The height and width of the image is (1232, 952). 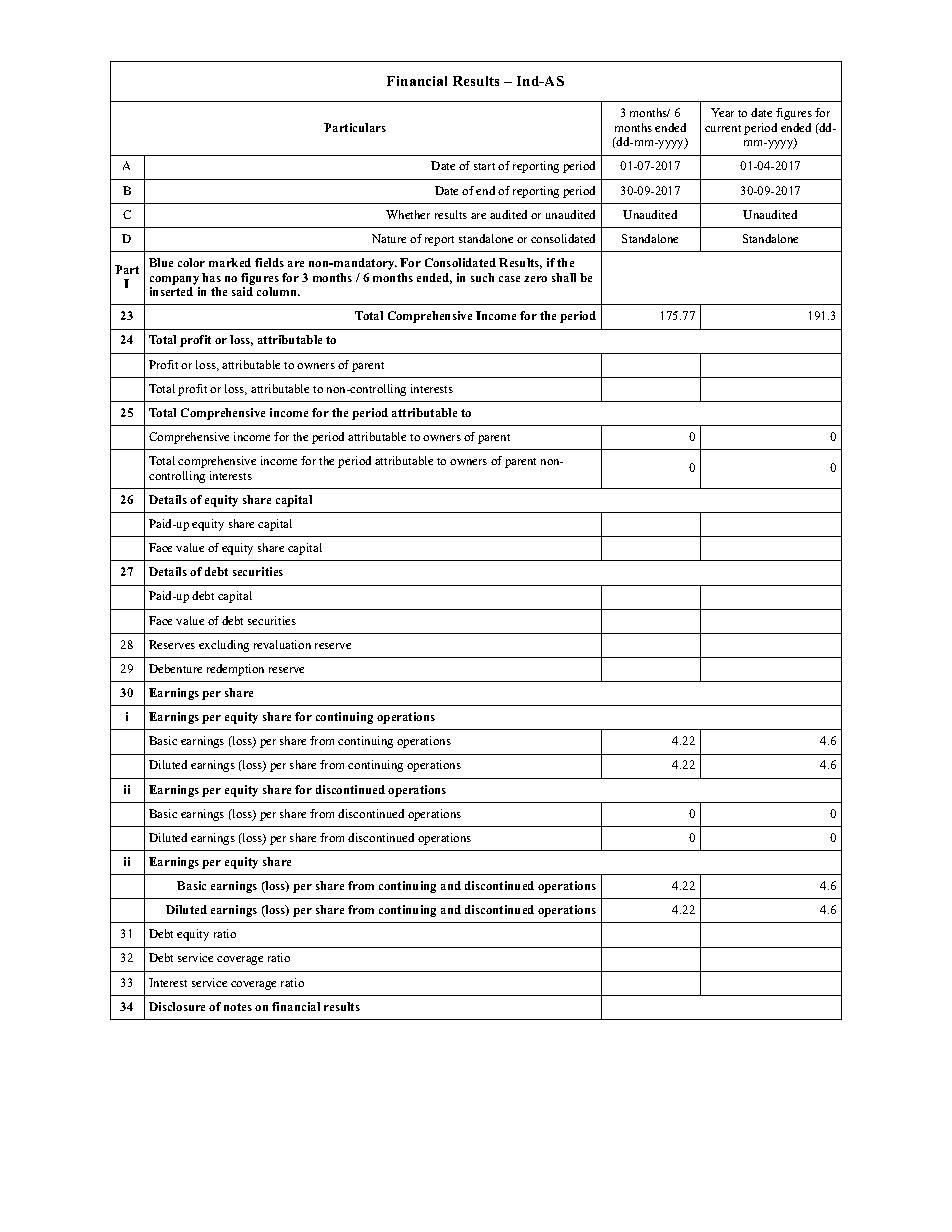 What do you see at coordinates (482, 277) in the image?
I see `such` at bounding box center [482, 277].
